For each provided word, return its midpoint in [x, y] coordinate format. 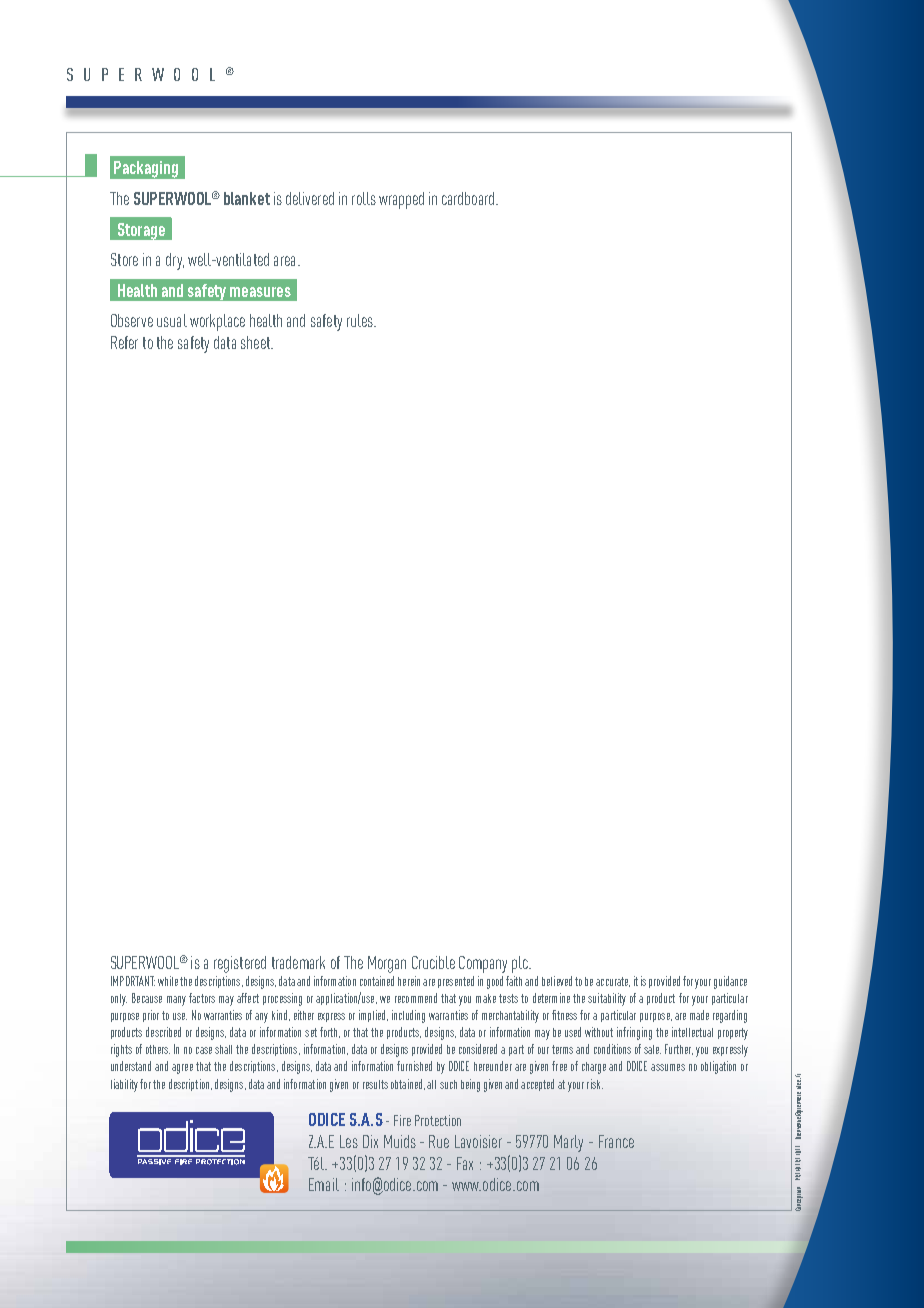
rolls [364, 198]
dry [175, 261]
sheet [257, 342]
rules [361, 320]
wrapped [401, 200]
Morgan [387, 964]
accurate [613, 982]
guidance [730, 982]
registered [240, 964]
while [168, 981]
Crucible [433, 962]
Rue [439, 1141]
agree [182, 1069]
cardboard [468, 198]
